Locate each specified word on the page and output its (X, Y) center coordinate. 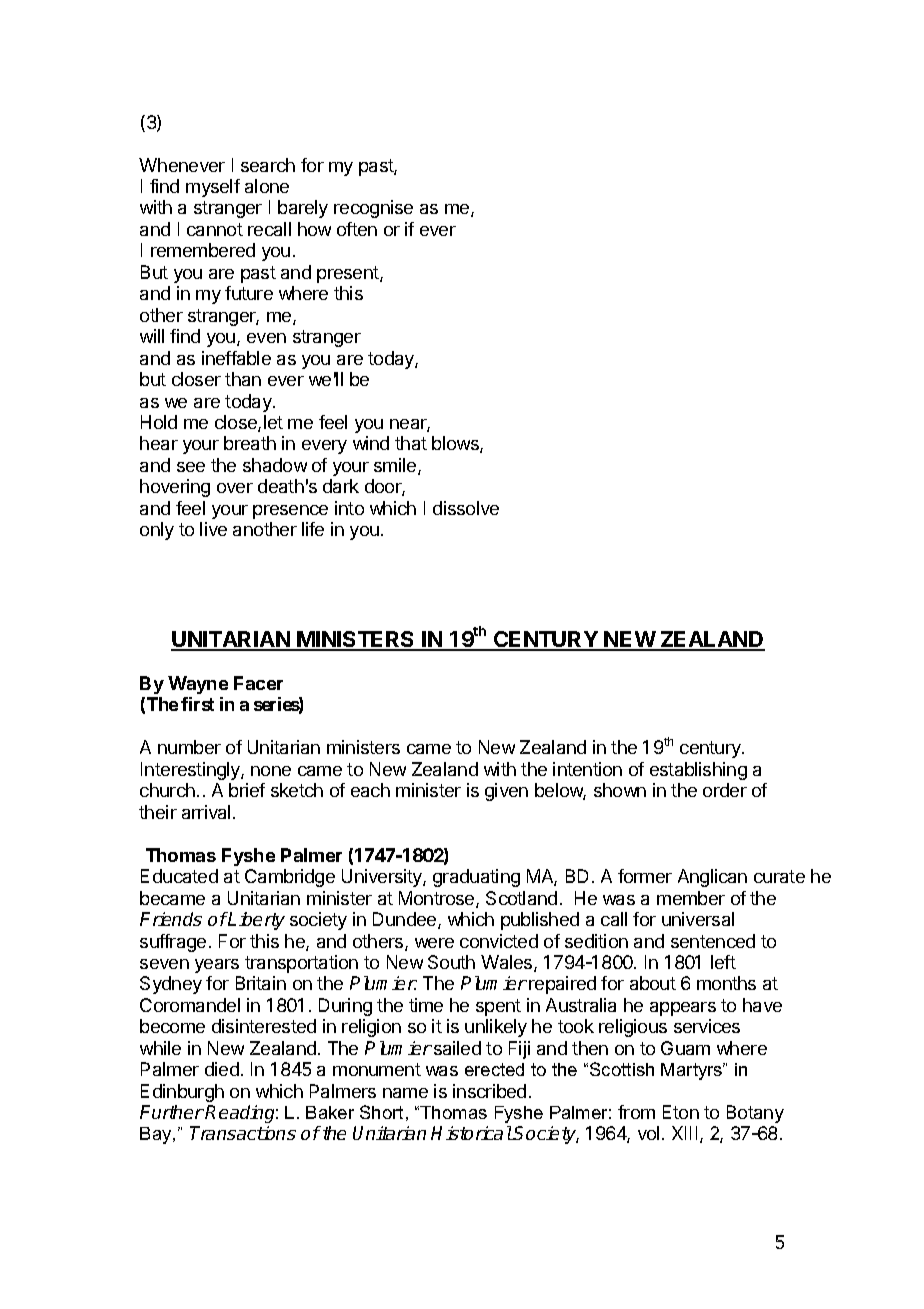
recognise (373, 209)
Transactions (243, 1133)
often (357, 229)
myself (213, 188)
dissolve (466, 508)
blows (456, 444)
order (725, 790)
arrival (206, 812)
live (213, 529)
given (506, 792)
